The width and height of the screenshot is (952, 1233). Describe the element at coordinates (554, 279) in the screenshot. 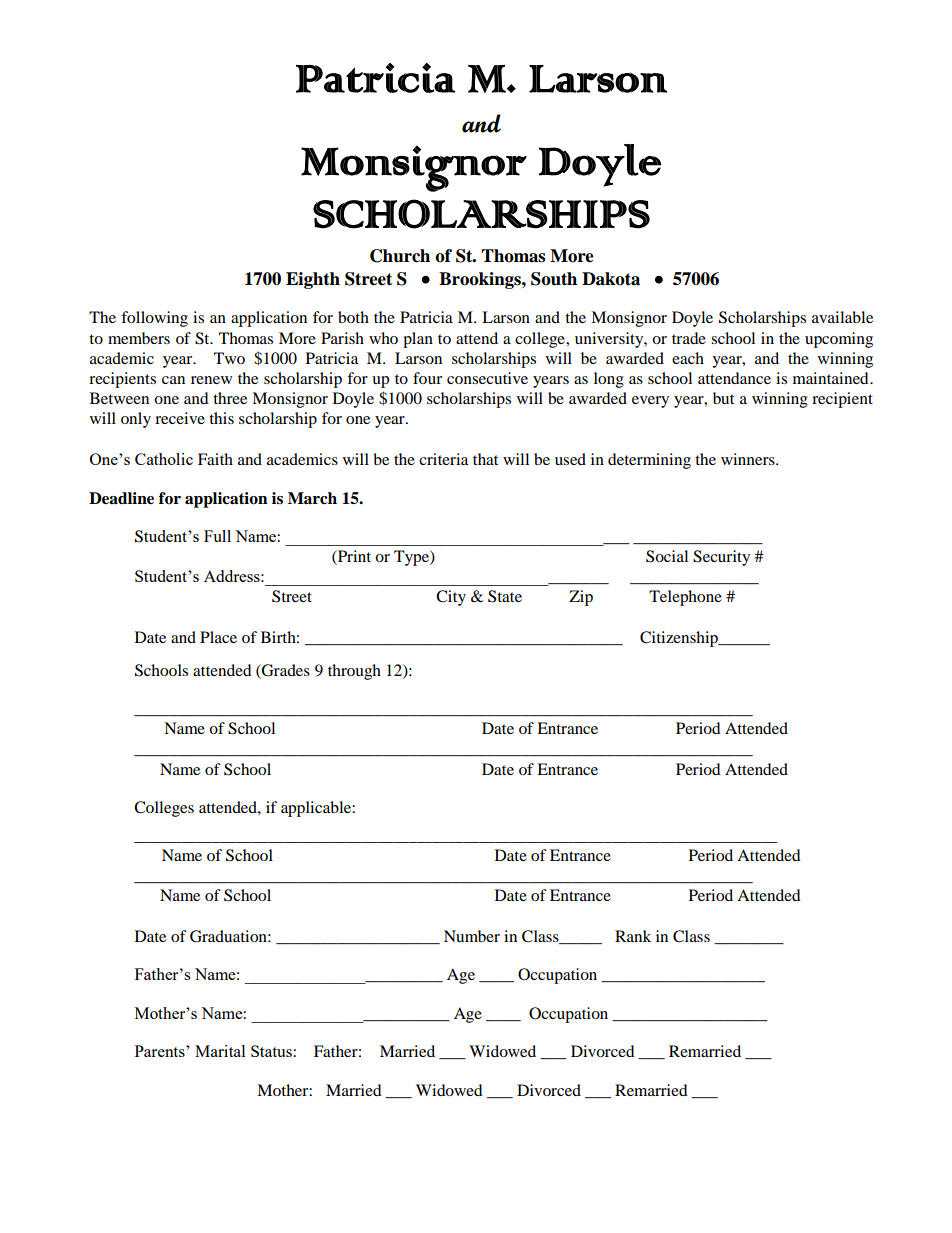

I see `South` at that location.
